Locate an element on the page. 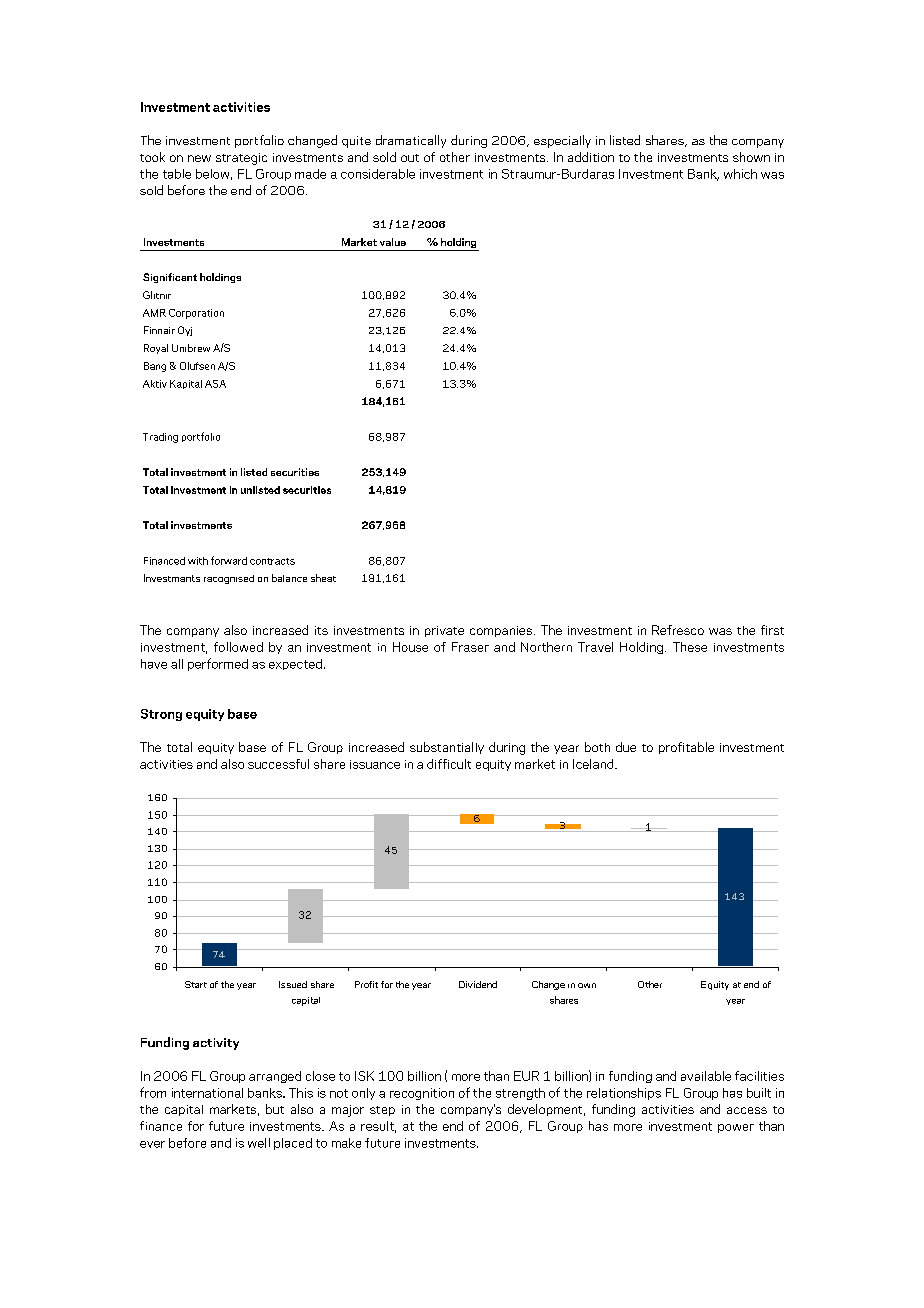 This image has height=1308, width=924. out is located at coordinates (410, 158).
